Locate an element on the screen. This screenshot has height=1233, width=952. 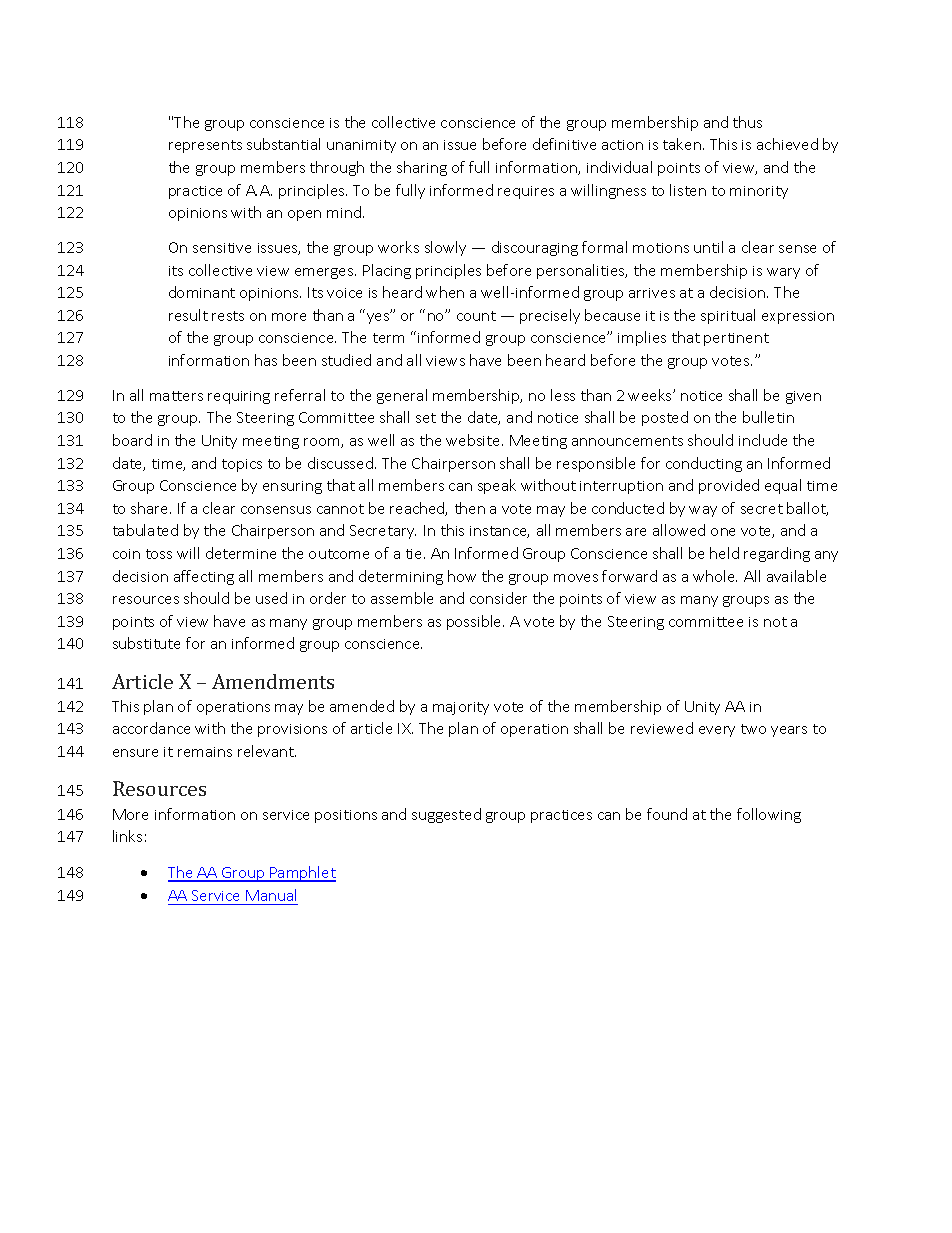
general is located at coordinates (402, 396).
